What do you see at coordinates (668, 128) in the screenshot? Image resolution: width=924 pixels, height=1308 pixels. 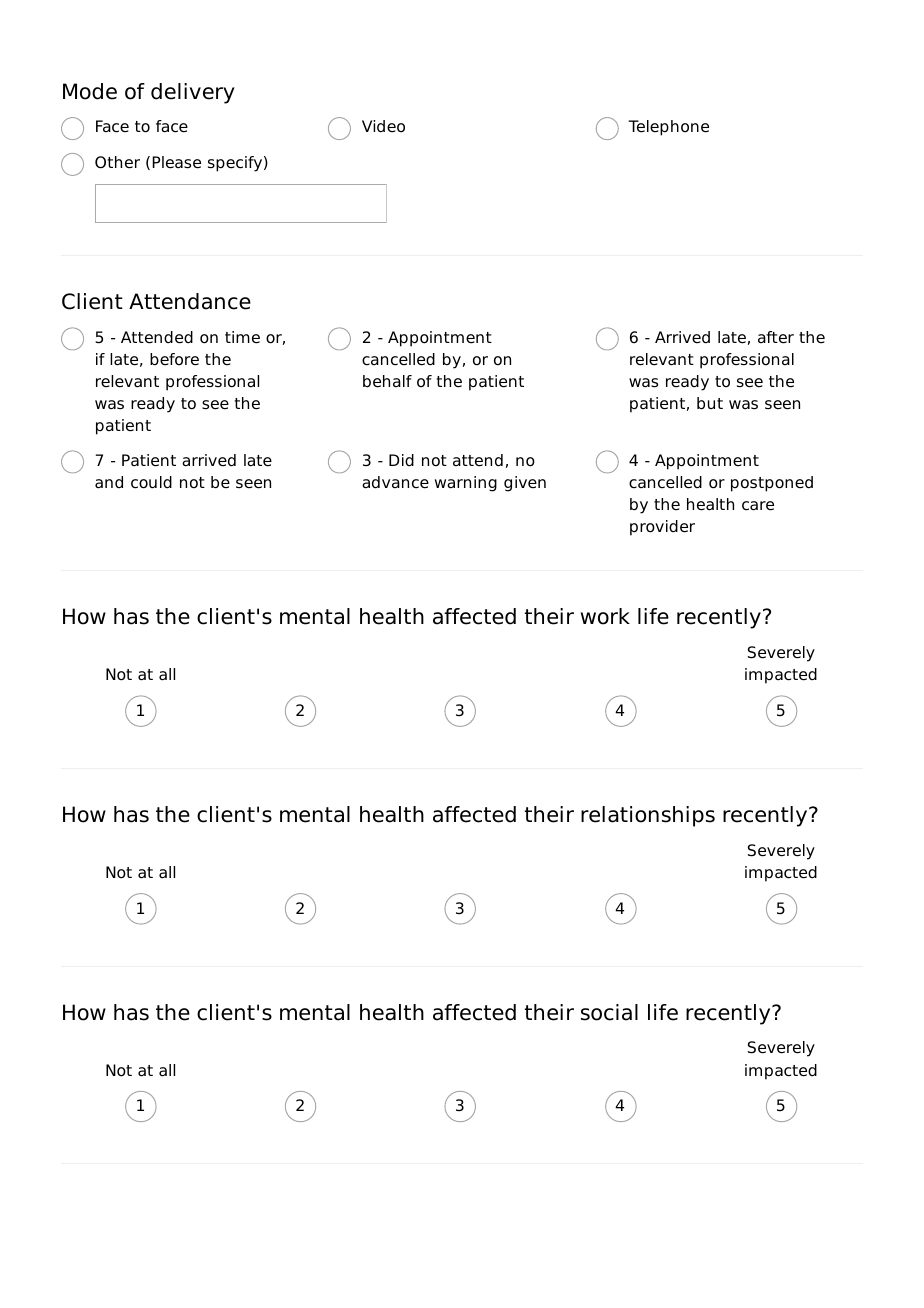 I see `Telephone` at bounding box center [668, 128].
